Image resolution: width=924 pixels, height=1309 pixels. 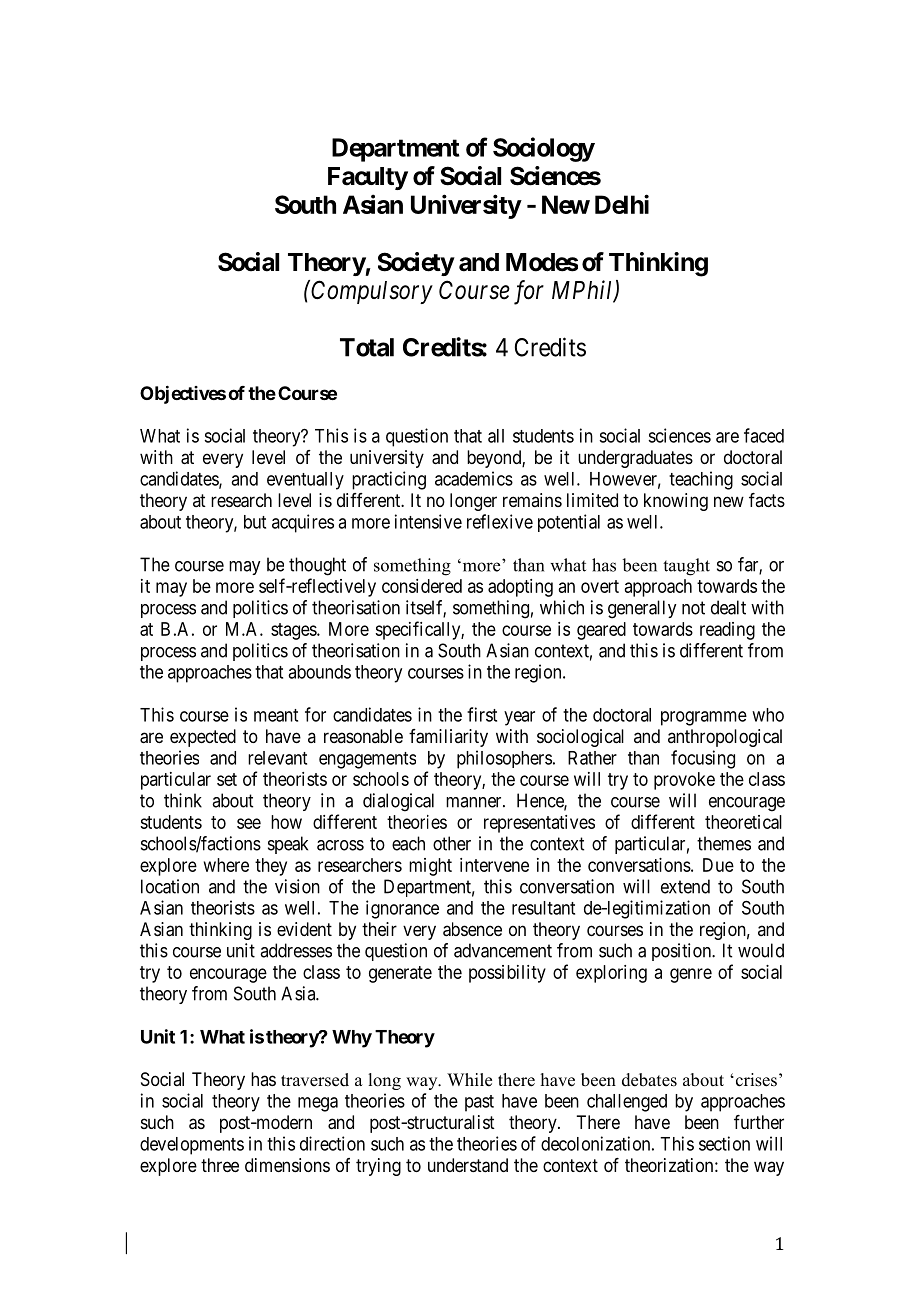 I want to click on manner, so click(x=475, y=802).
